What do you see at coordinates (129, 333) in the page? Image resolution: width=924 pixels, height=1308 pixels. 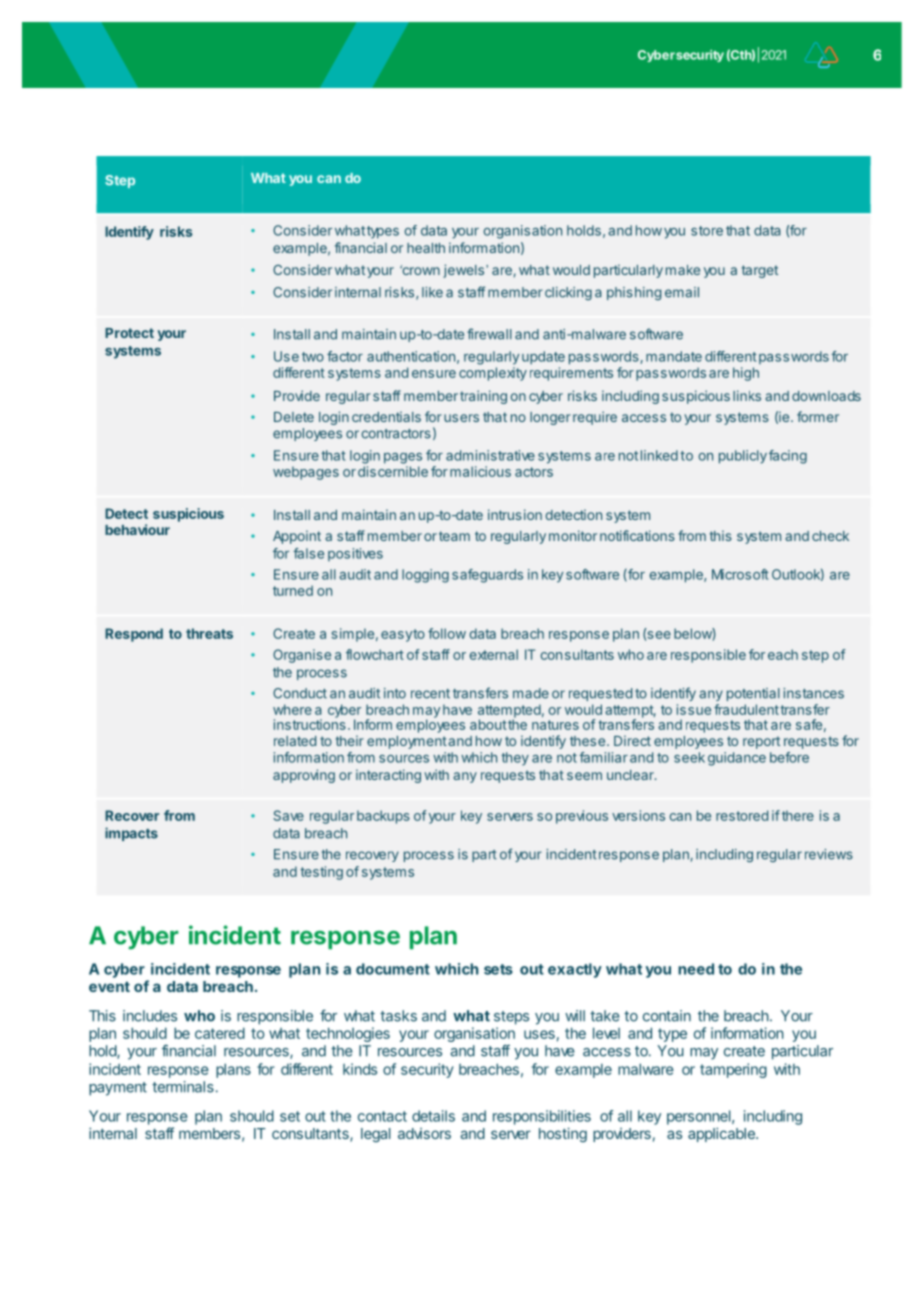 I see `Protect` at bounding box center [129, 333].
